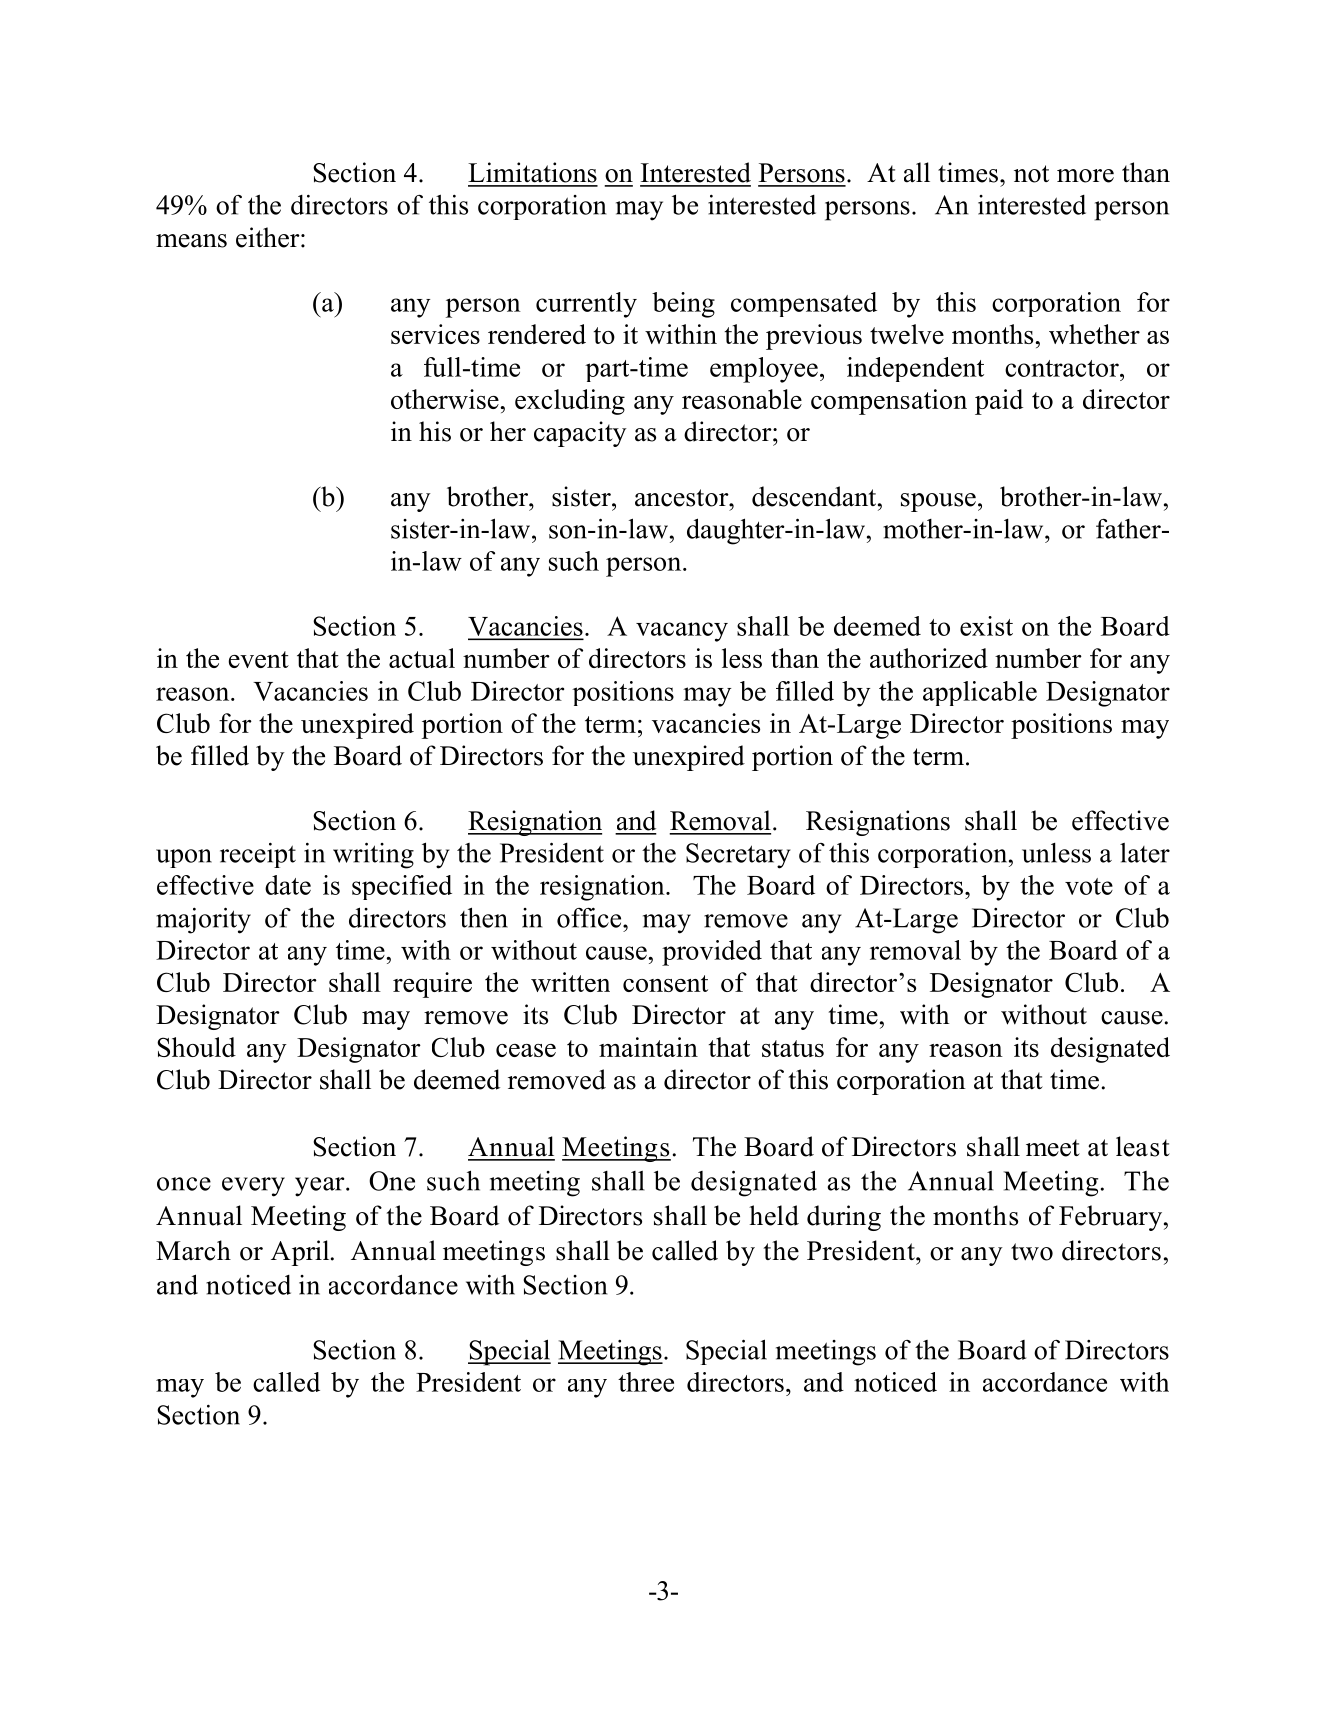 The height and width of the document is (1716, 1326). I want to click on more, so click(1085, 176).
